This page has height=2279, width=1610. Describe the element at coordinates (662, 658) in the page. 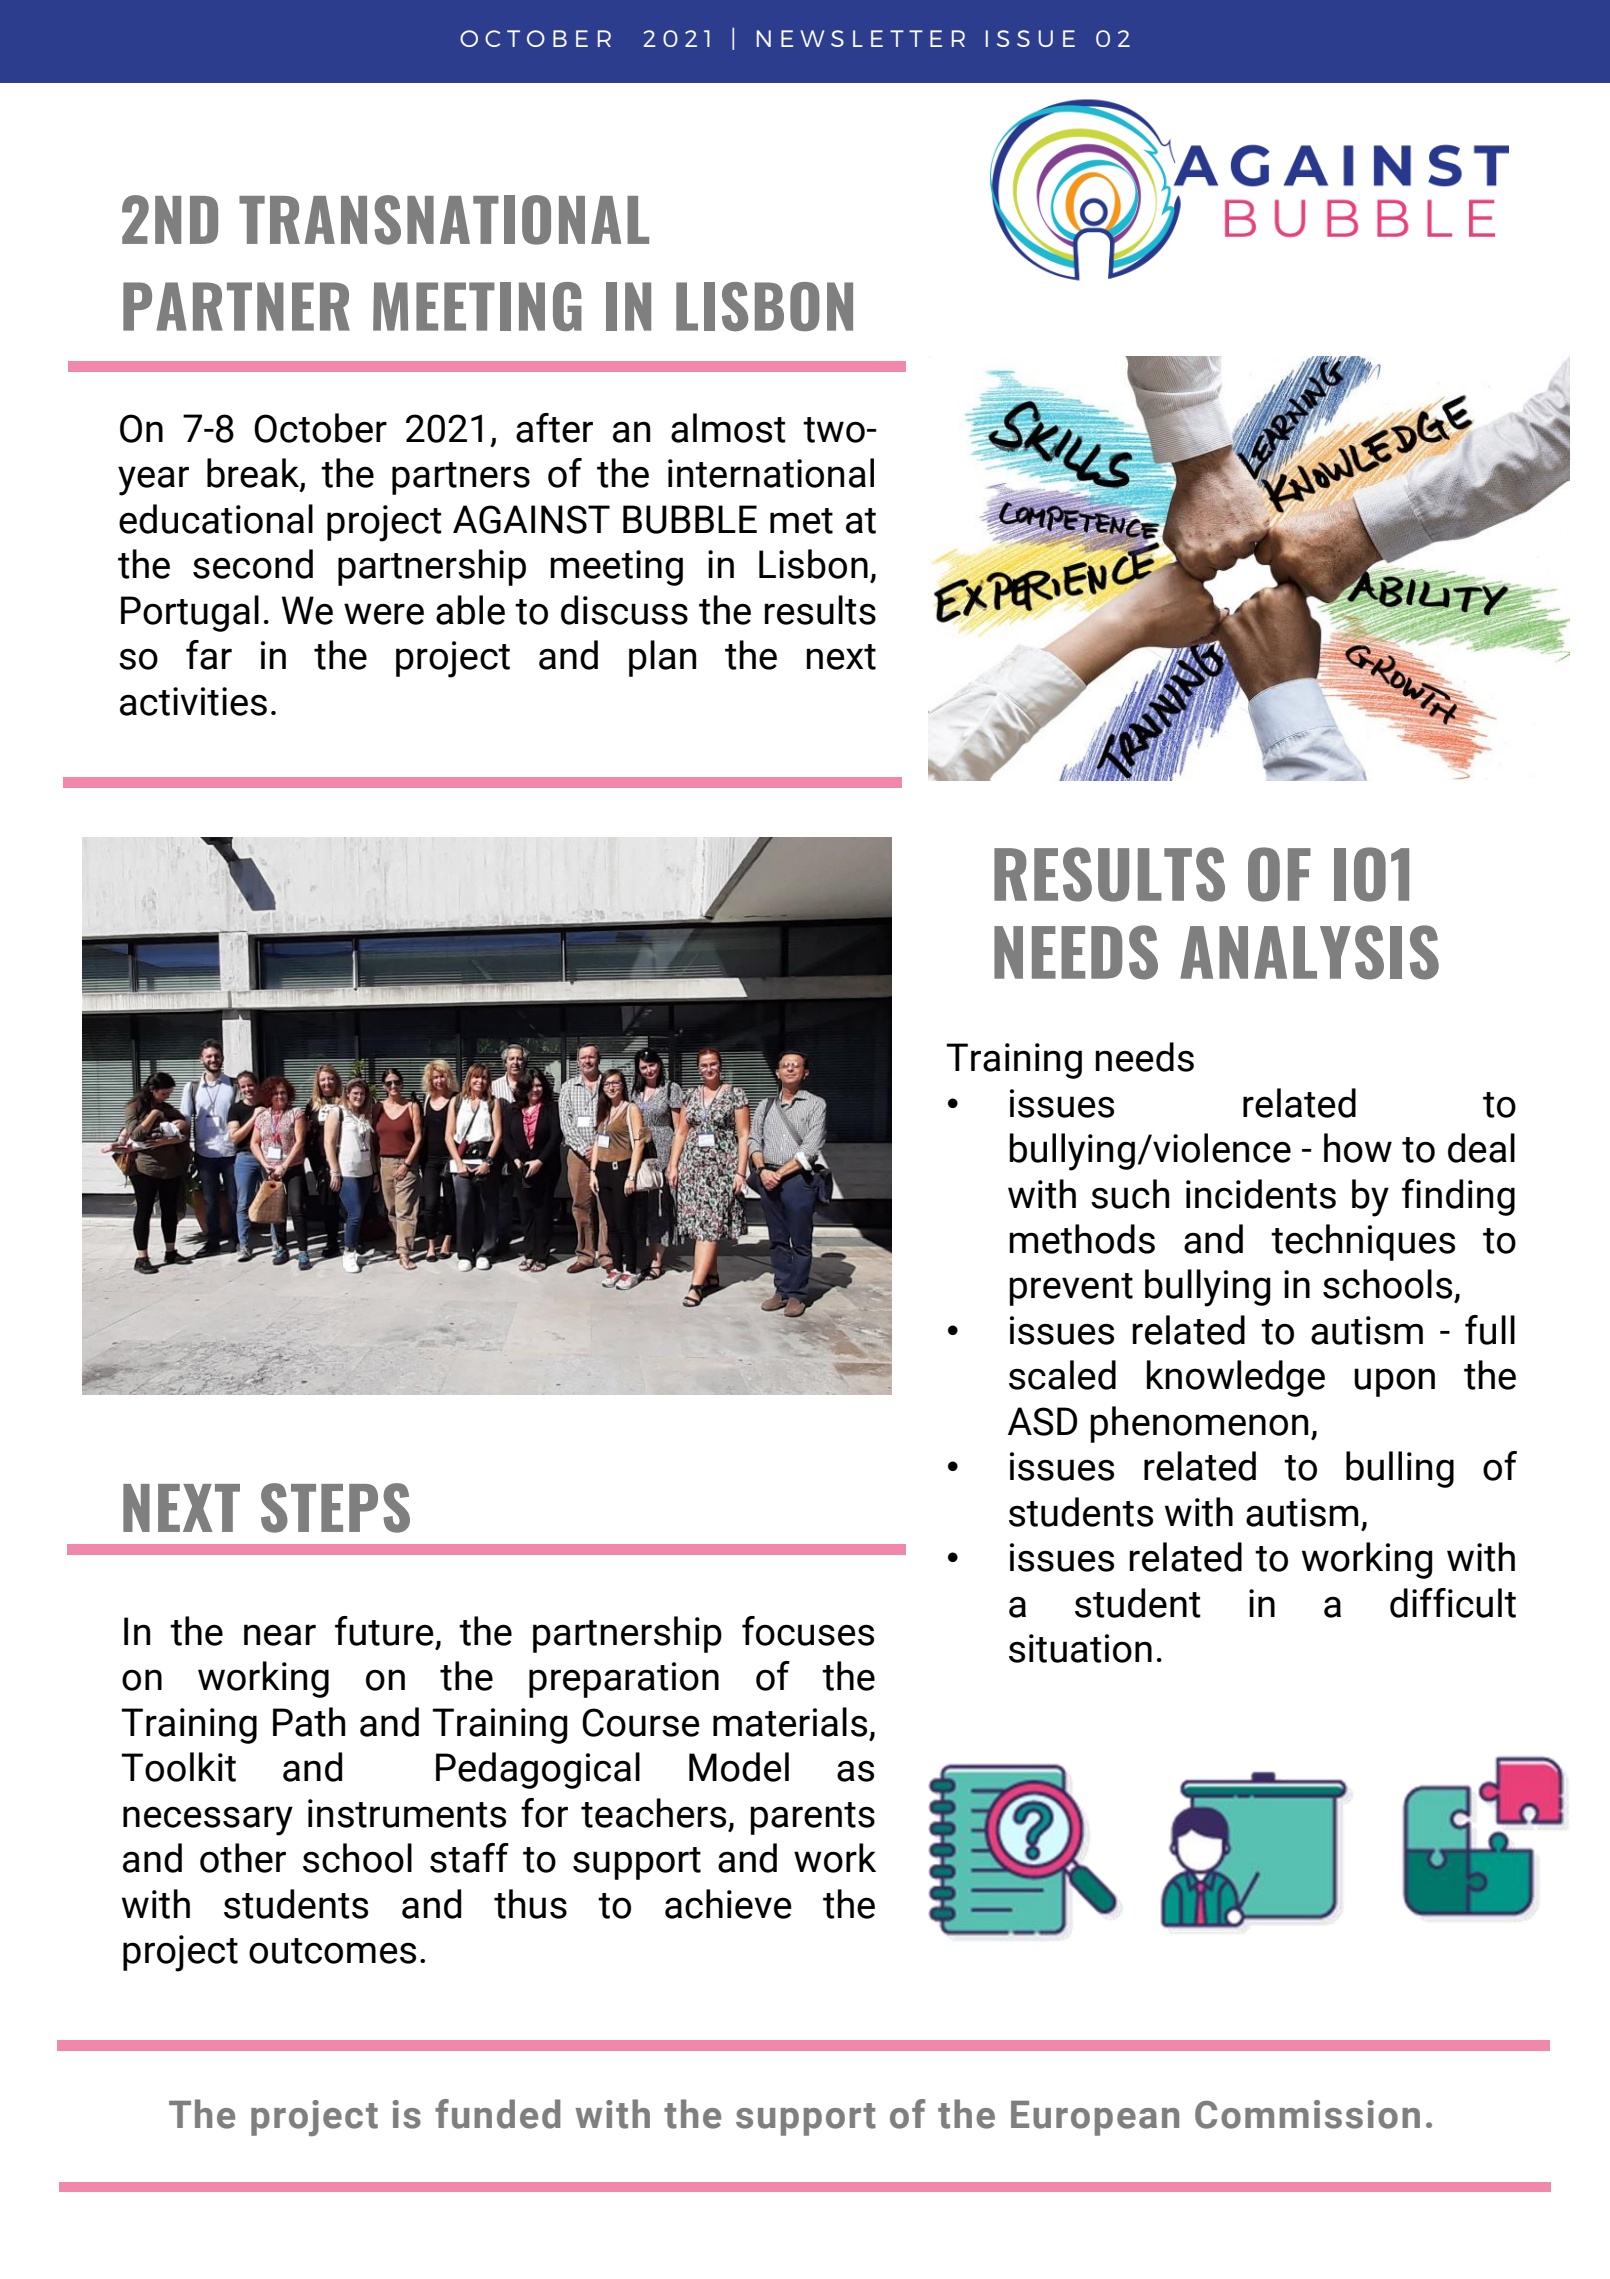

I see `plan` at that location.
